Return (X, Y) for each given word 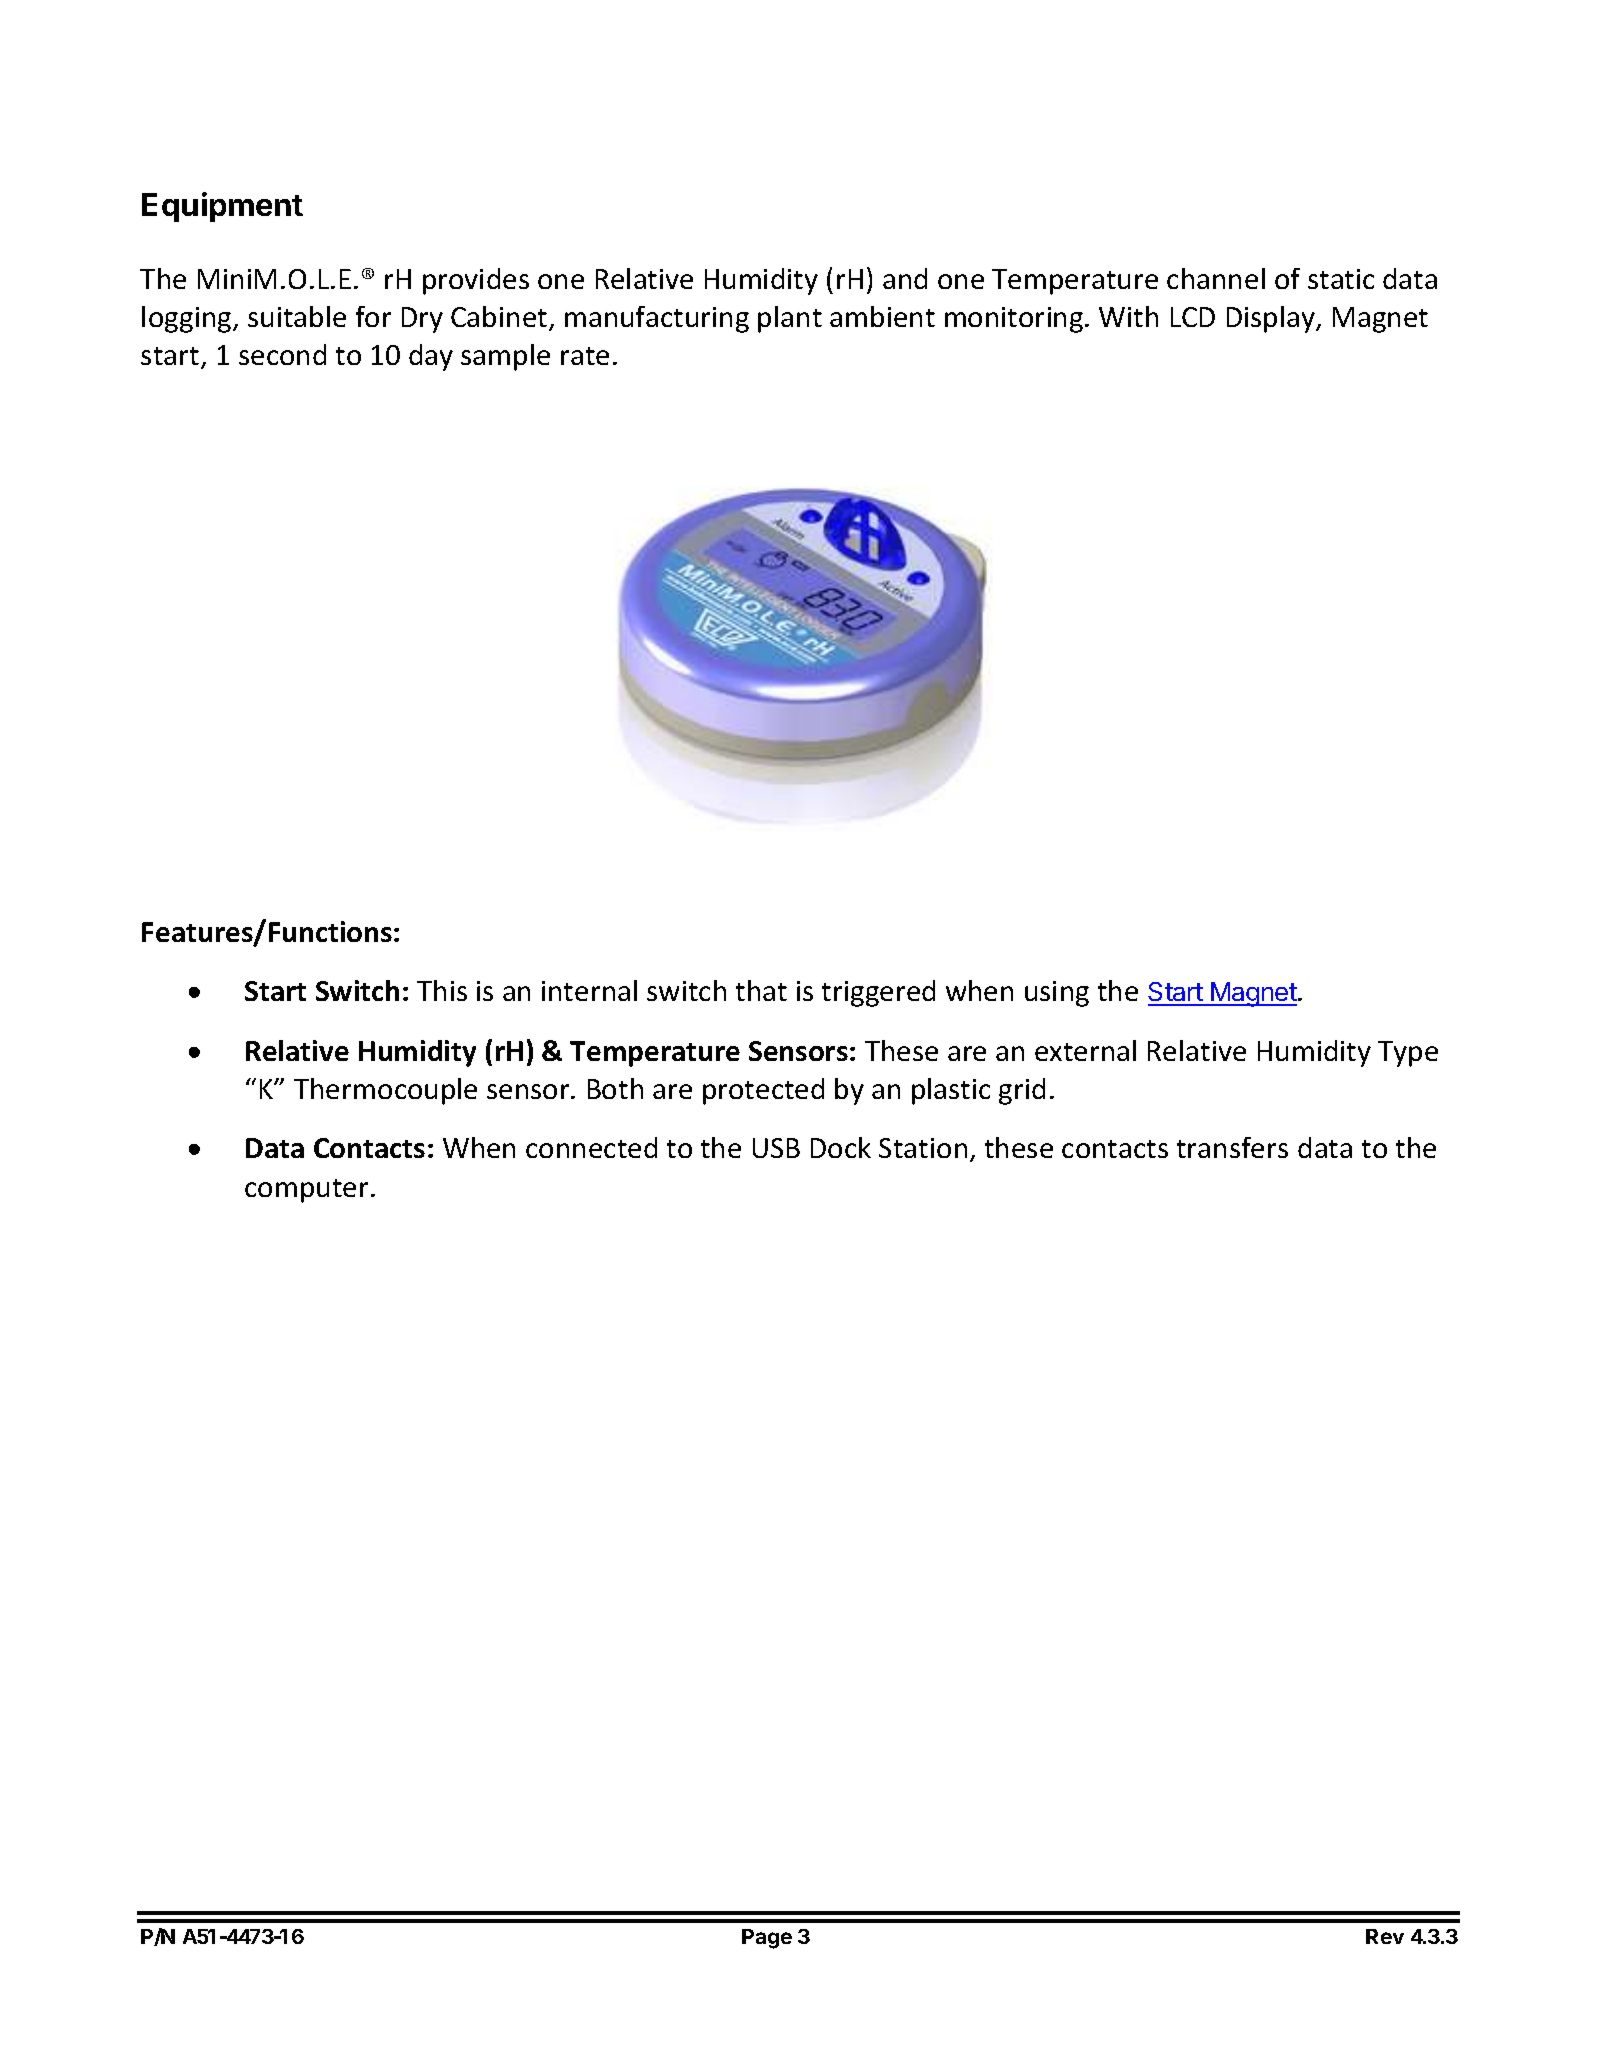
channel (1216, 278)
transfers (1232, 1147)
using (1057, 994)
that (761, 990)
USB (776, 1148)
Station (923, 1148)
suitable (297, 316)
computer (306, 1191)
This (442, 990)
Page (767, 1939)
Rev (1385, 1936)
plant (790, 319)
